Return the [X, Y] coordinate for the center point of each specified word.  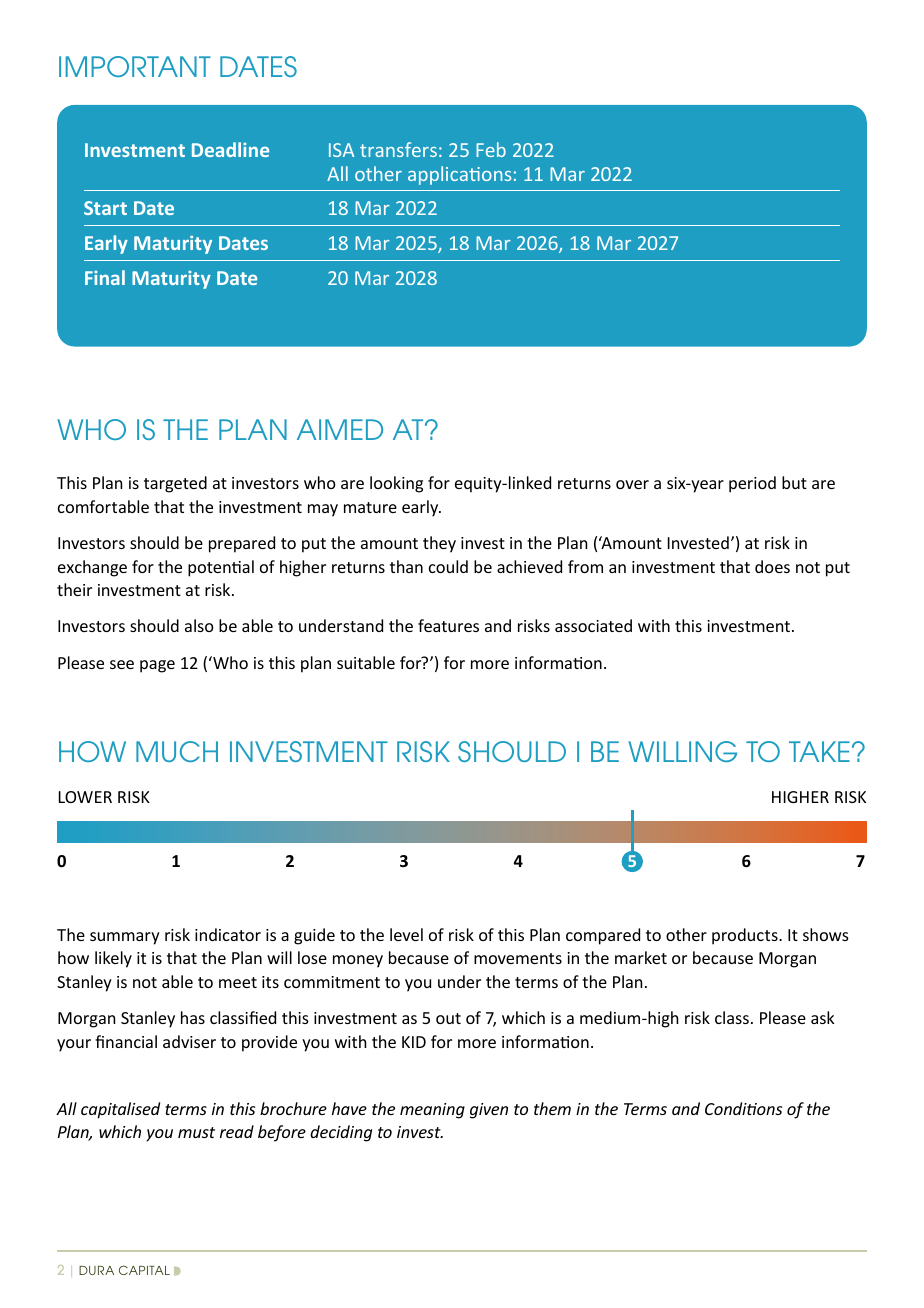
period [752, 484]
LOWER [85, 797]
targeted [175, 484]
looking [396, 484]
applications [459, 175]
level [406, 934]
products [746, 936]
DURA [96, 1270]
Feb [491, 149]
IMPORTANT [135, 66]
